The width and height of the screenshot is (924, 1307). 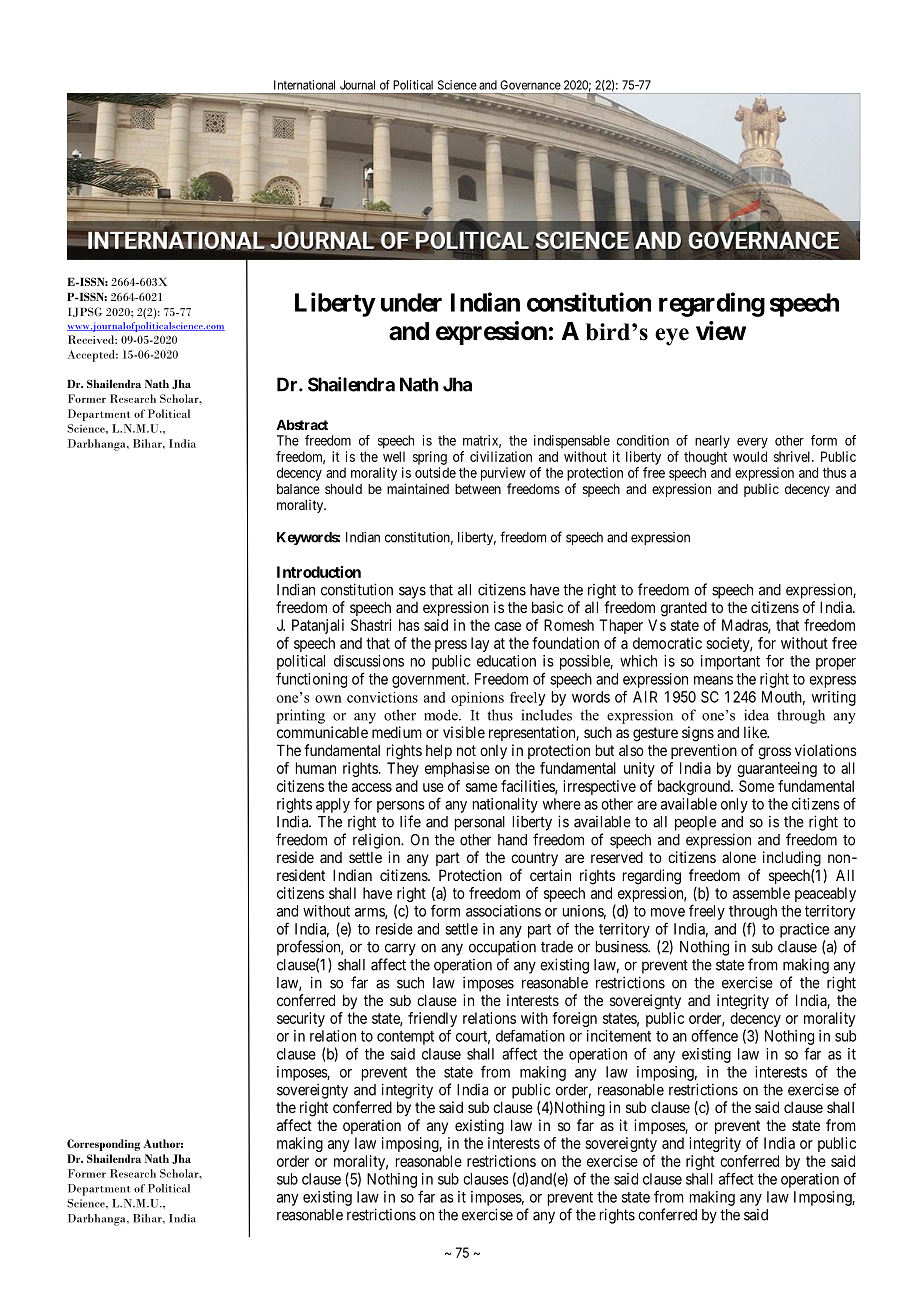 What do you see at coordinates (530, 85) in the screenshot?
I see `Governance` at bounding box center [530, 85].
